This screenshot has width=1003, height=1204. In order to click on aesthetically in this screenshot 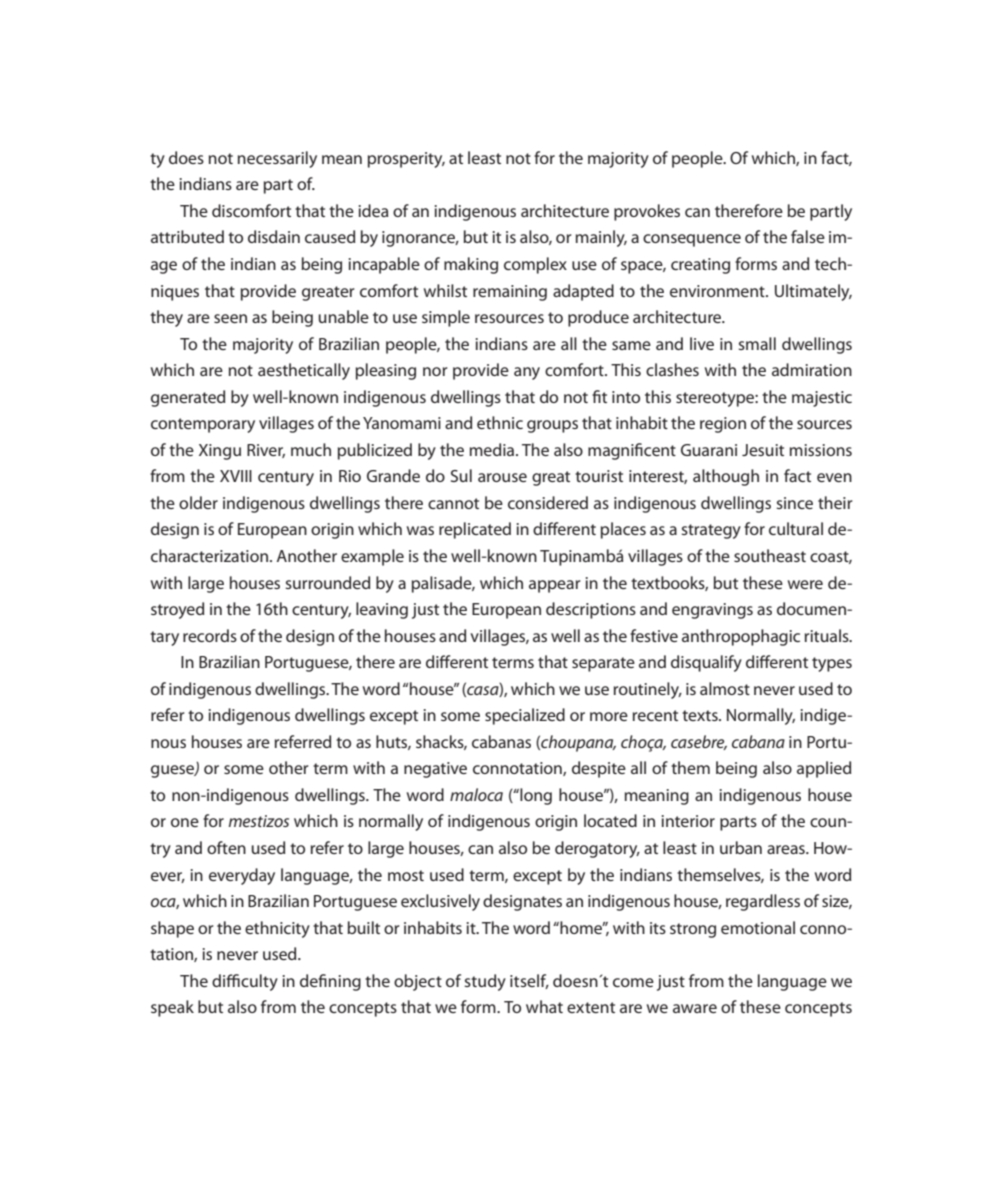, I will do `click(304, 371)`.
